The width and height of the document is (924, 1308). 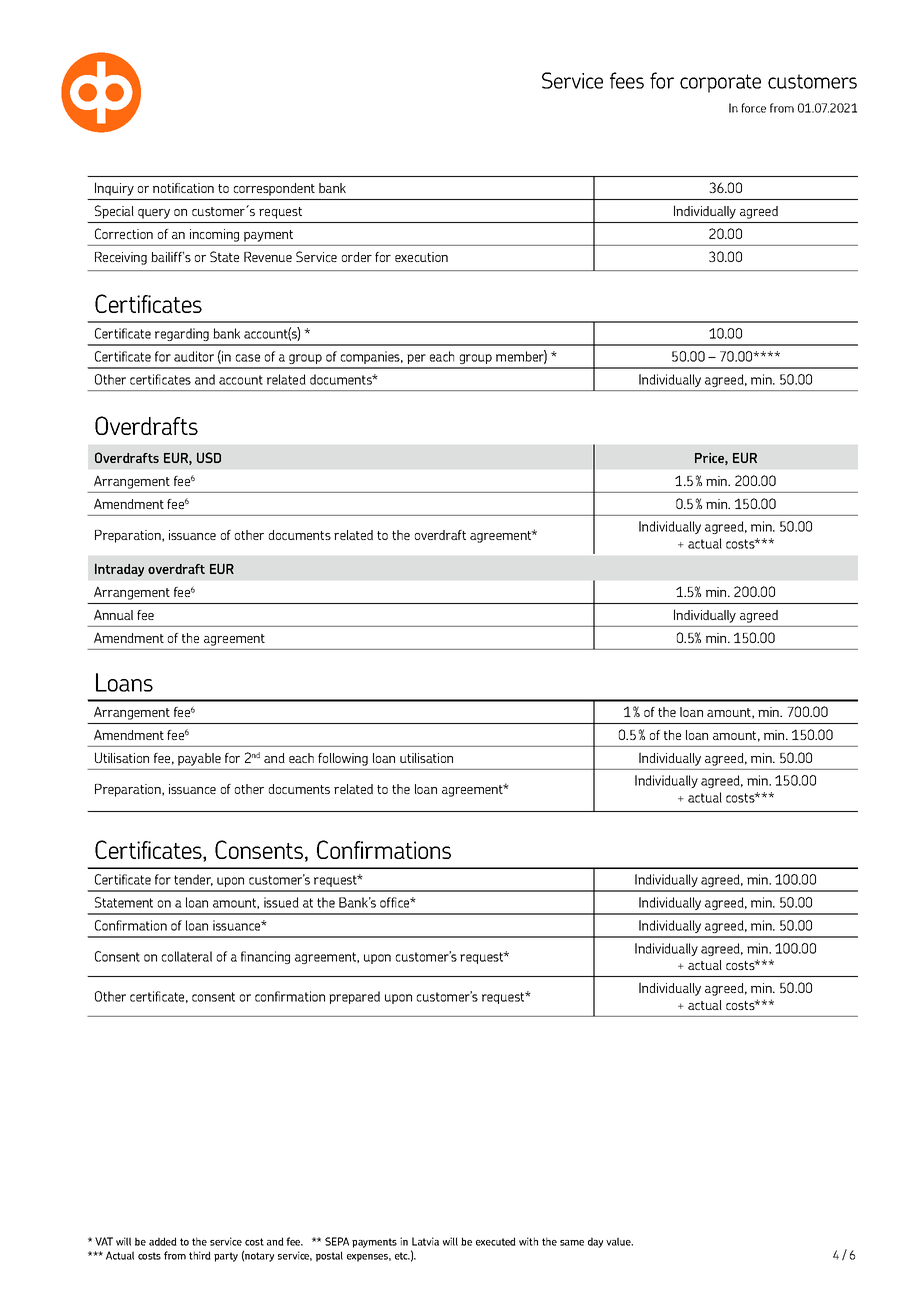 What do you see at coordinates (421, 257) in the document?
I see `execution` at bounding box center [421, 257].
